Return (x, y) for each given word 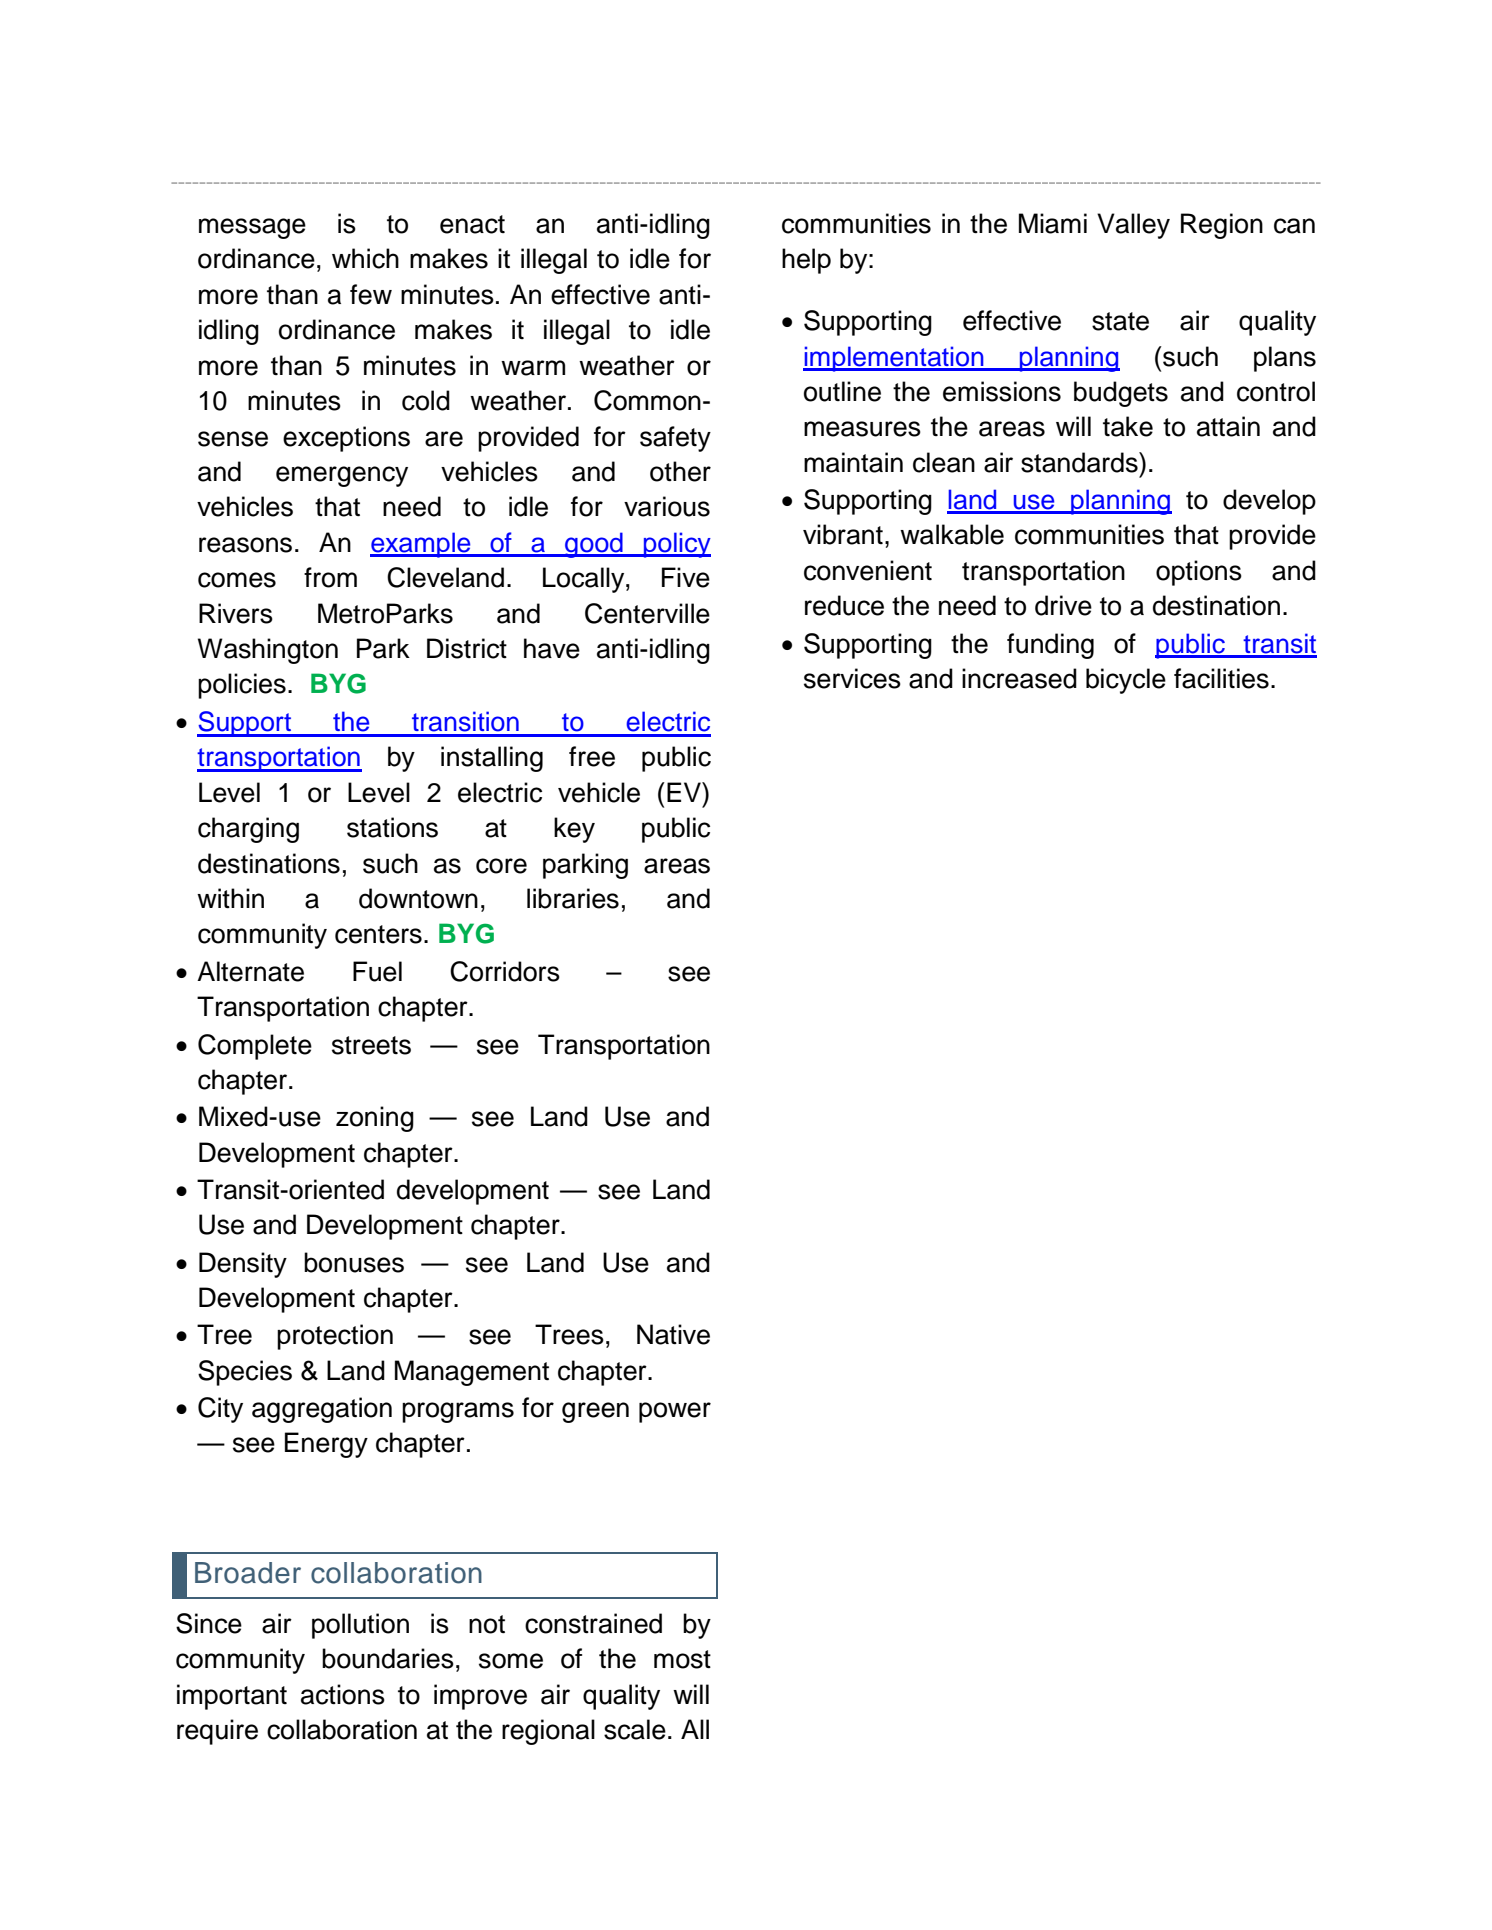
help (806, 261)
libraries (573, 898)
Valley (1133, 226)
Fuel (377, 971)
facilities (1221, 678)
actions (343, 1694)
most (682, 1659)
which (365, 258)
